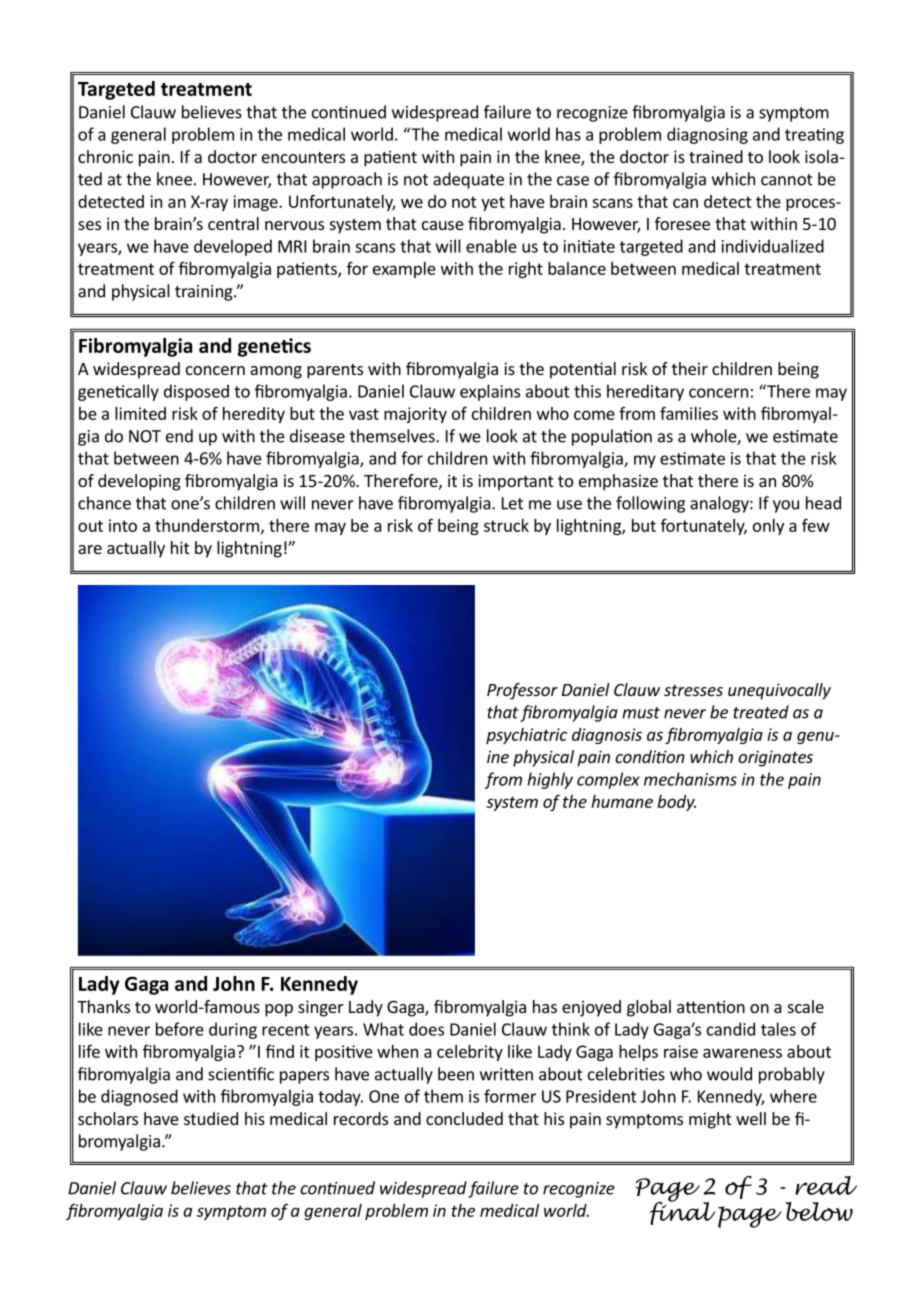 The height and width of the document is (1308, 924). I want to click on trained, so click(716, 156).
